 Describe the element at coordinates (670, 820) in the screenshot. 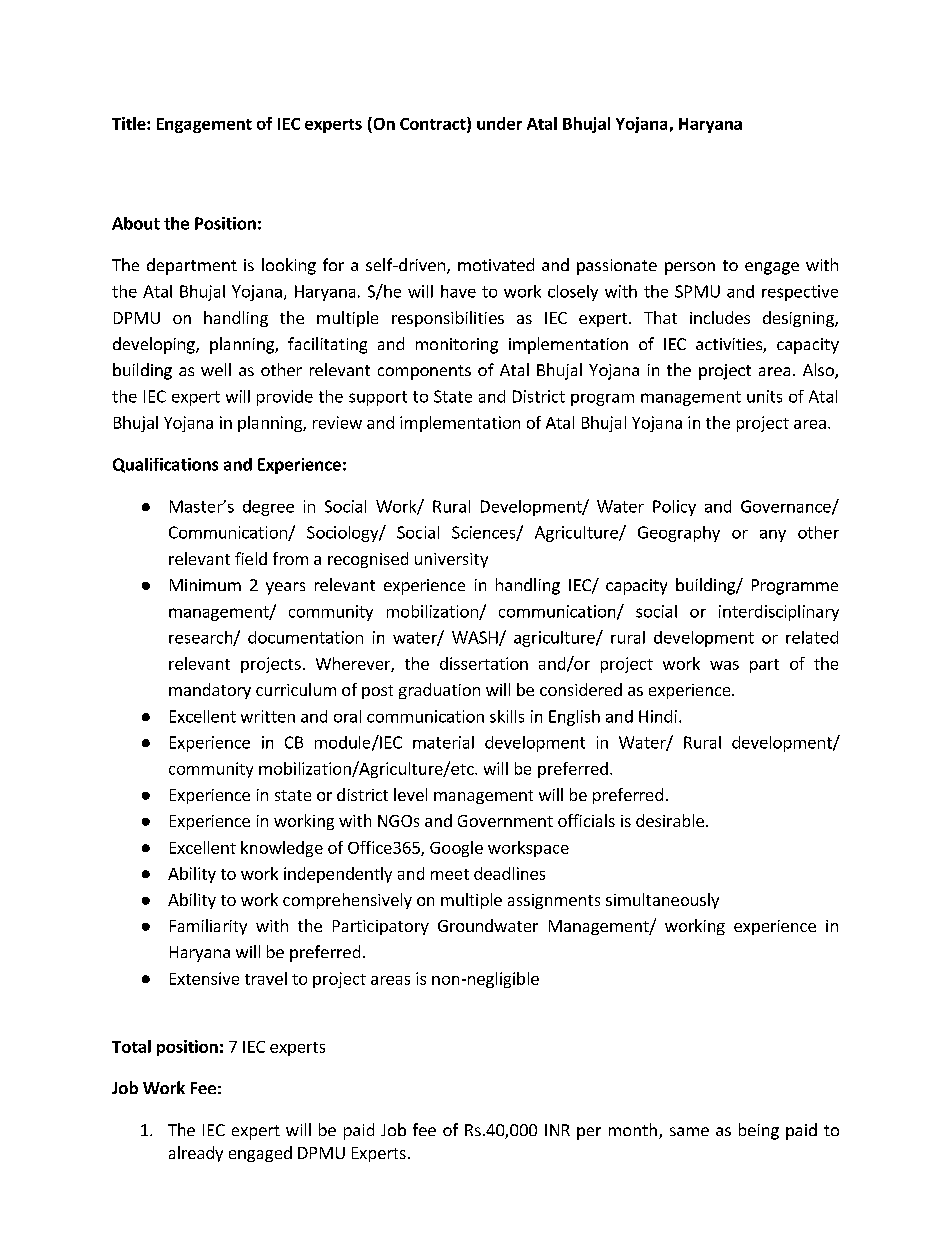

I see `desirable` at that location.
